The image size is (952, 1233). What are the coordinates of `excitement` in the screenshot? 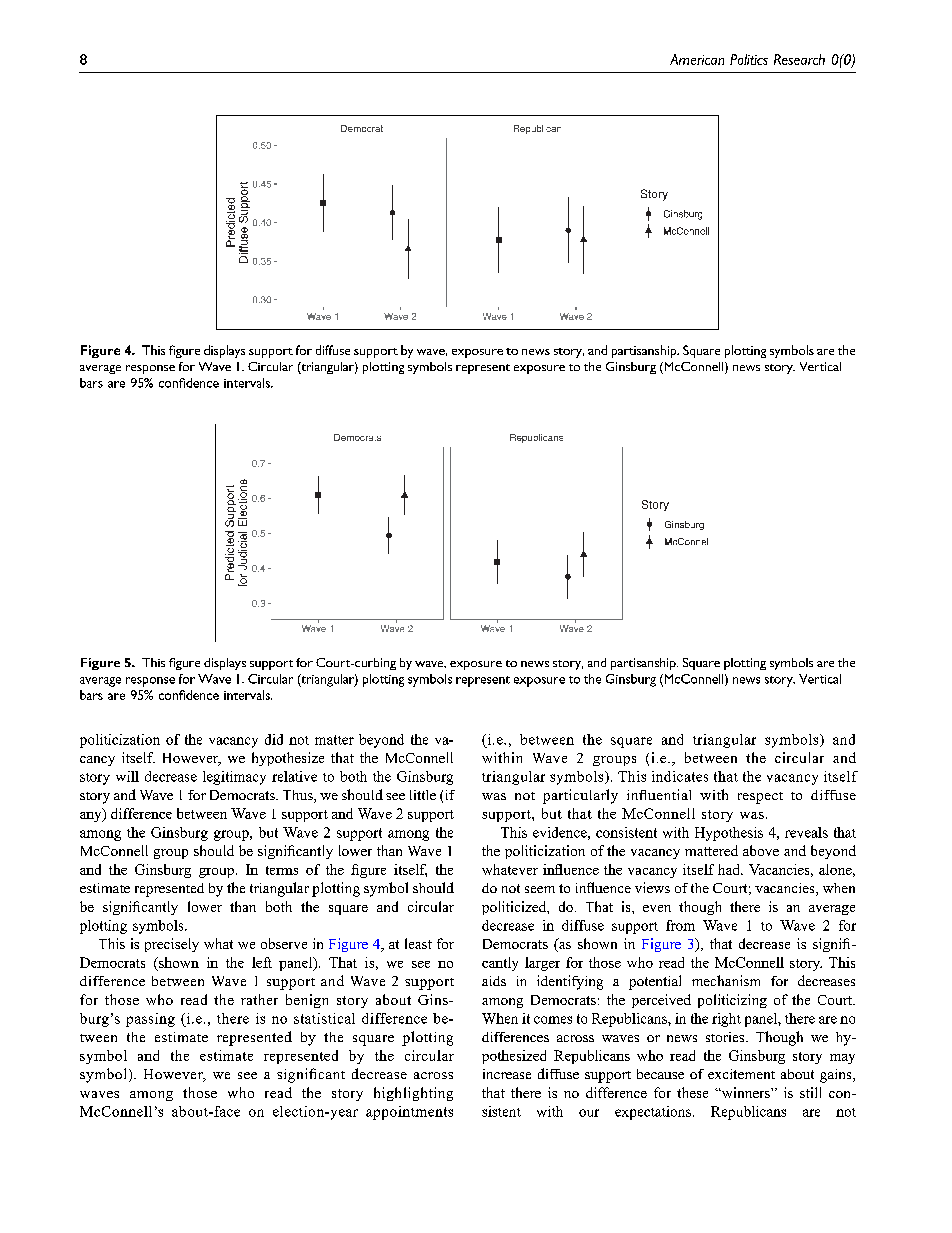 It's located at (741, 1074).
